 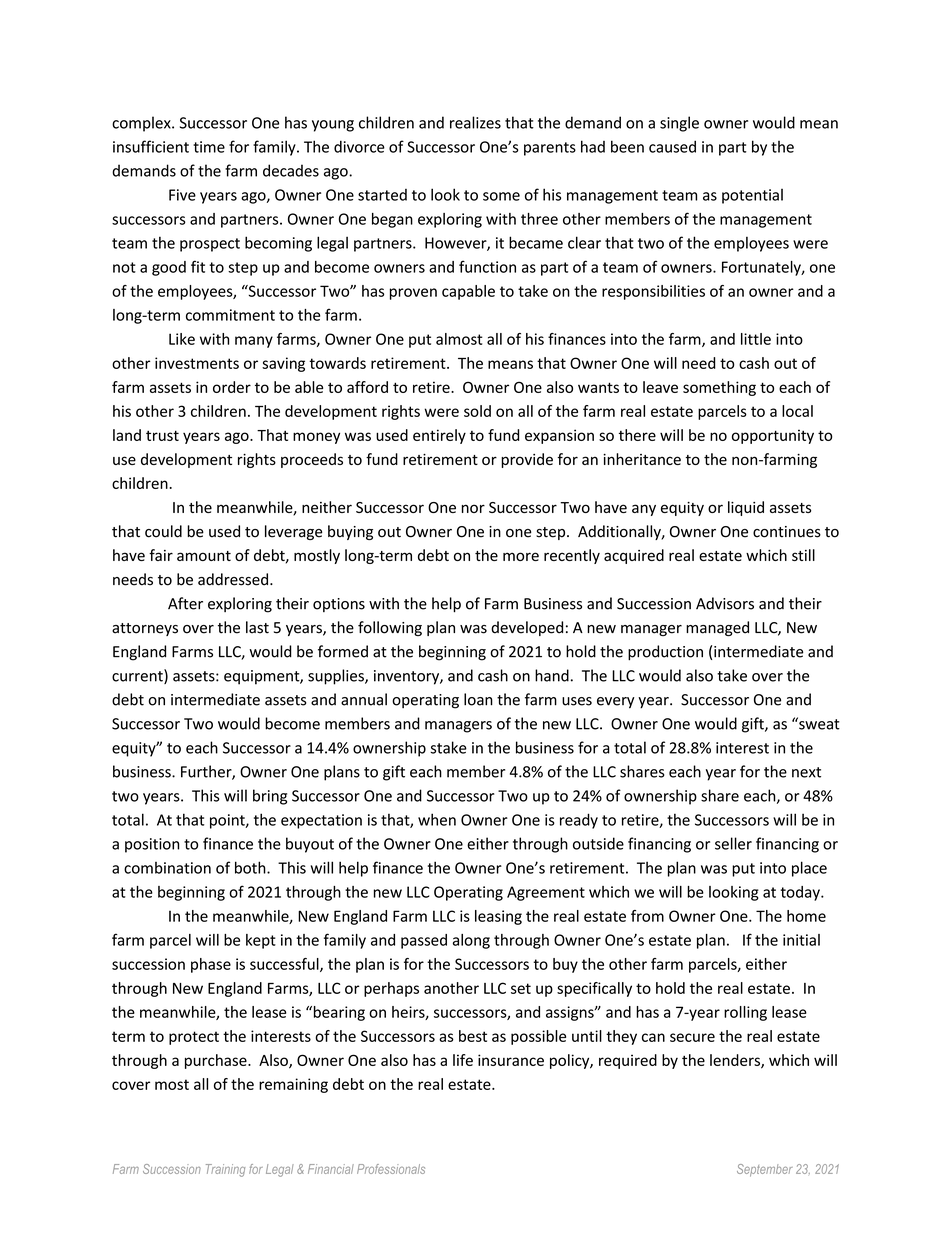 What do you see at coordinates (752, 196) in the document?
I see `potential` at bounding box center [752, 196].
